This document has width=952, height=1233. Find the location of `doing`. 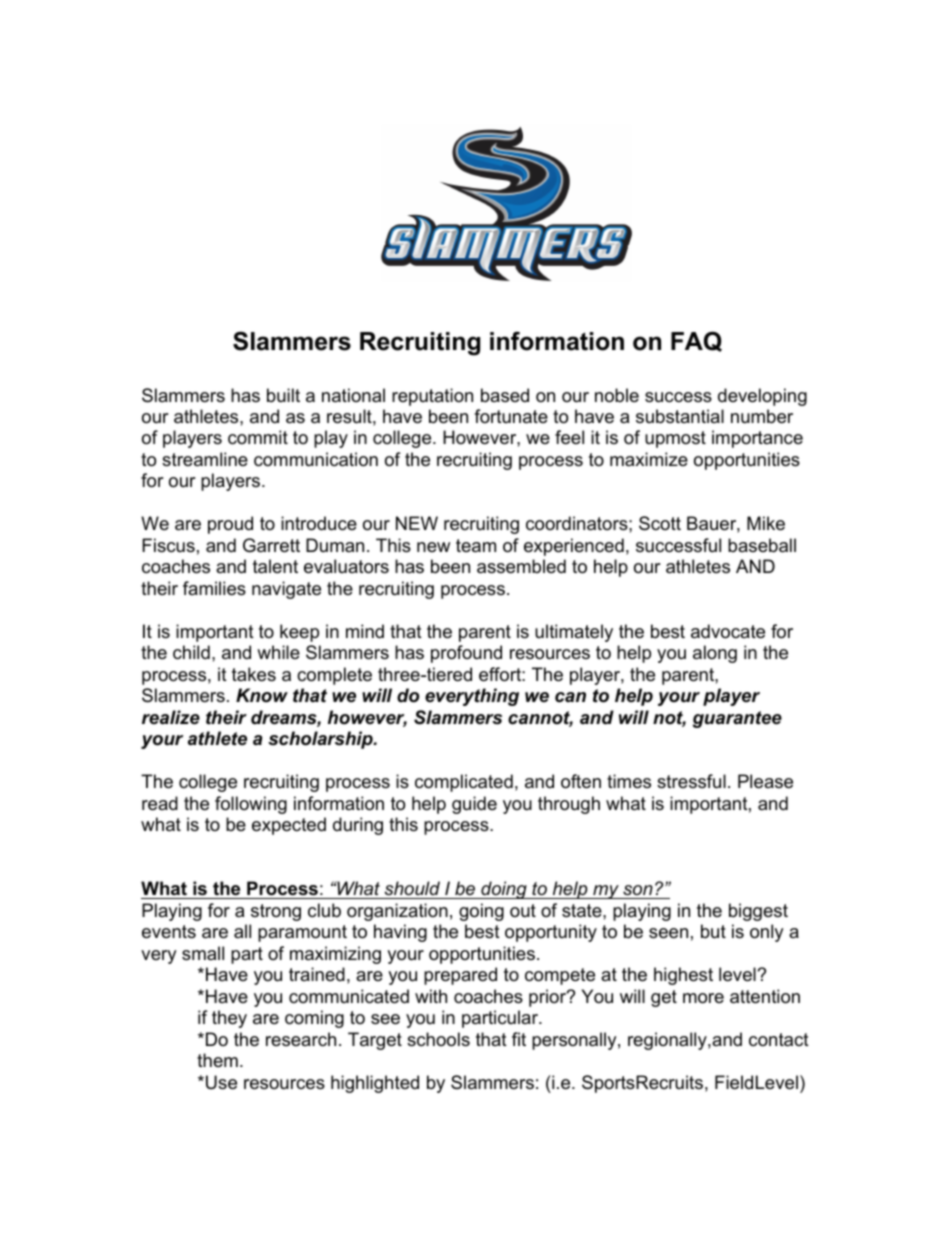

doing is located at coordinates (504, 890).
